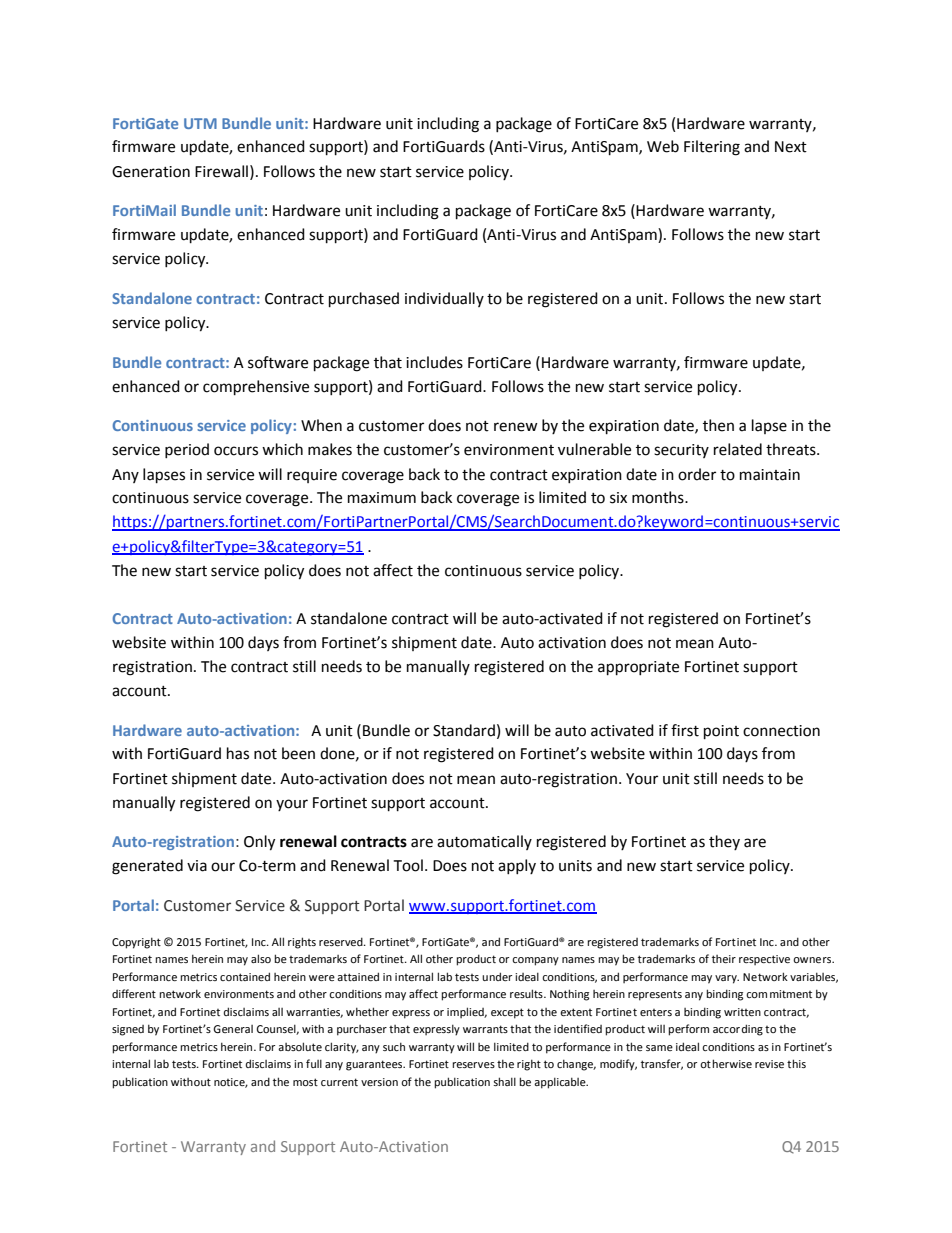 The width and height of the page is (952, 1233). What do you see at coordinates (473, 1065) in the page?
I see `reserves` at bounding box center [473, 1065].
